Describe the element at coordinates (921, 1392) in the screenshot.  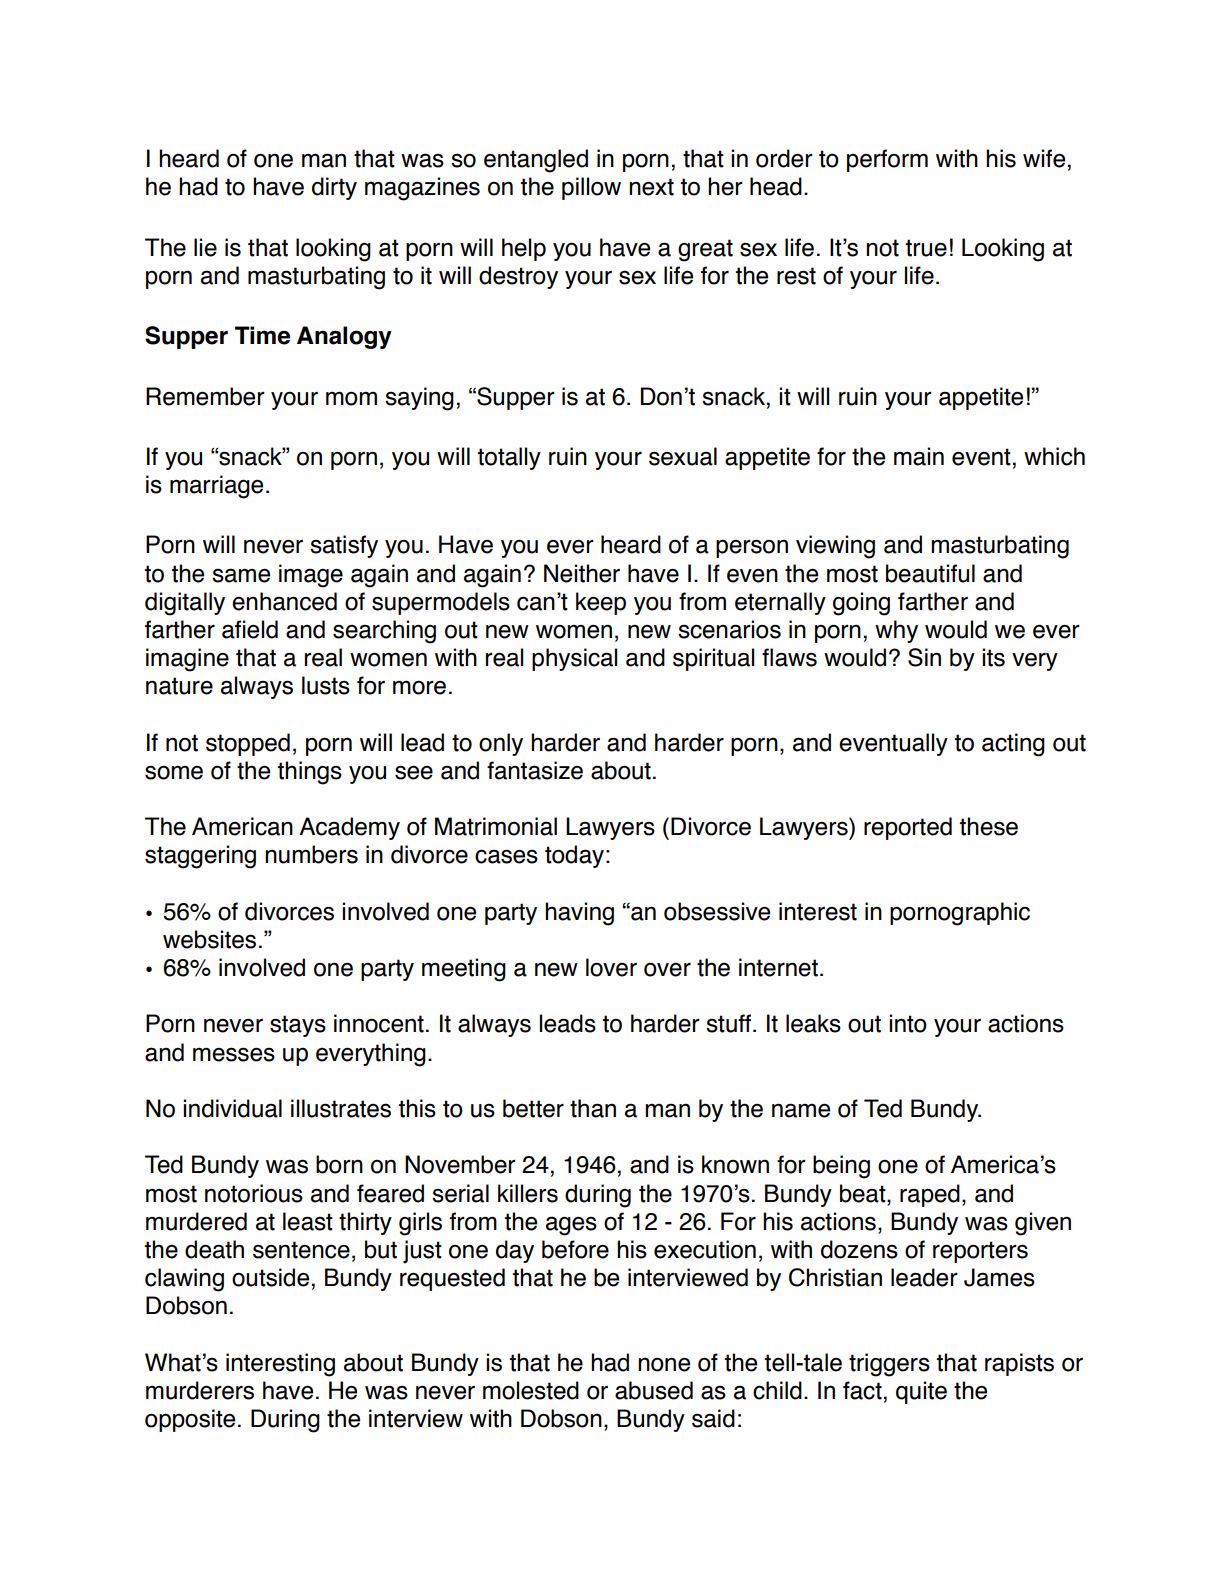
I see `quite` at that location.
